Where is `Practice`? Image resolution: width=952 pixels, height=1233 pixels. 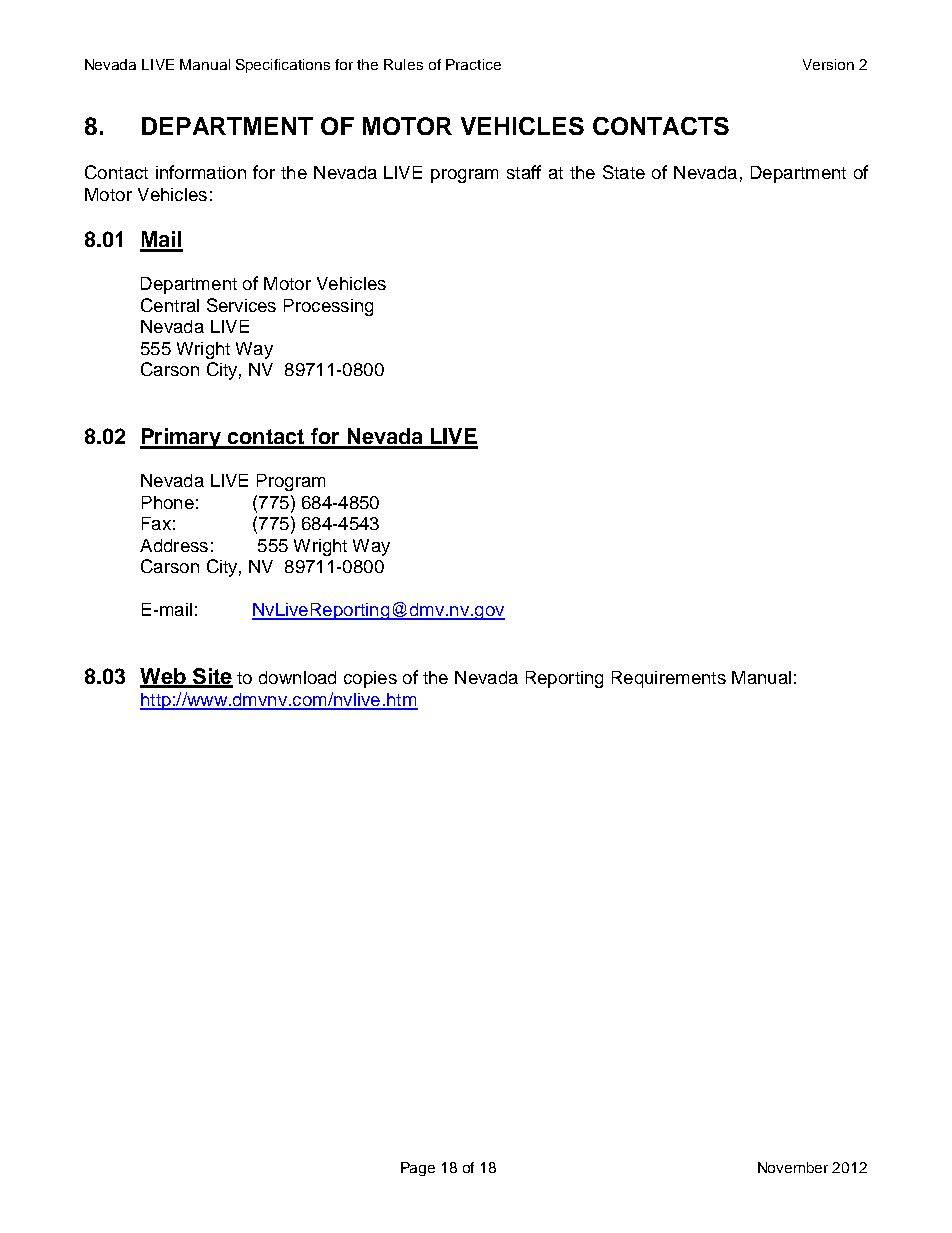 Practice is located at coordinates (473, 64).
